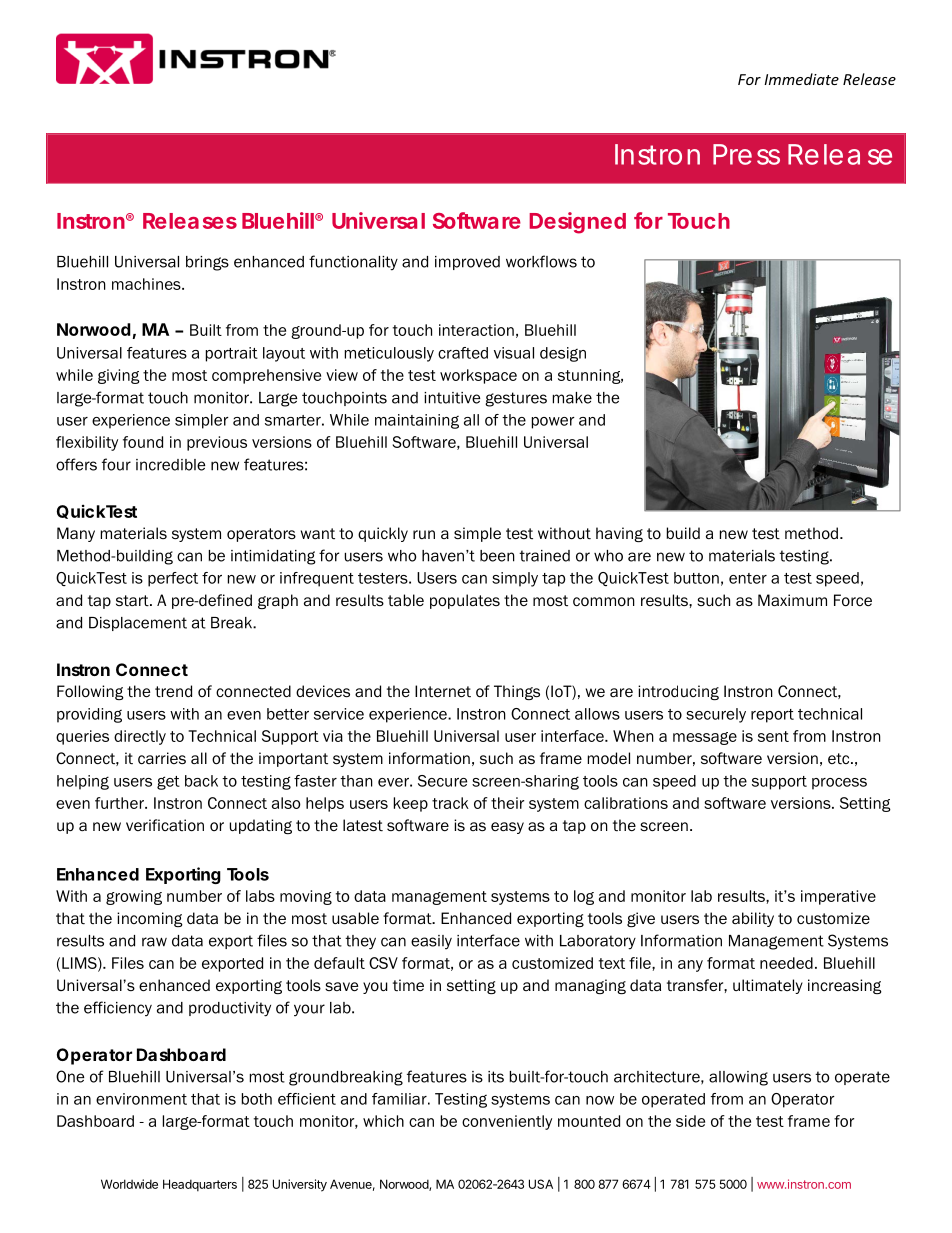  I want to click on brings, so click(207, 263).
